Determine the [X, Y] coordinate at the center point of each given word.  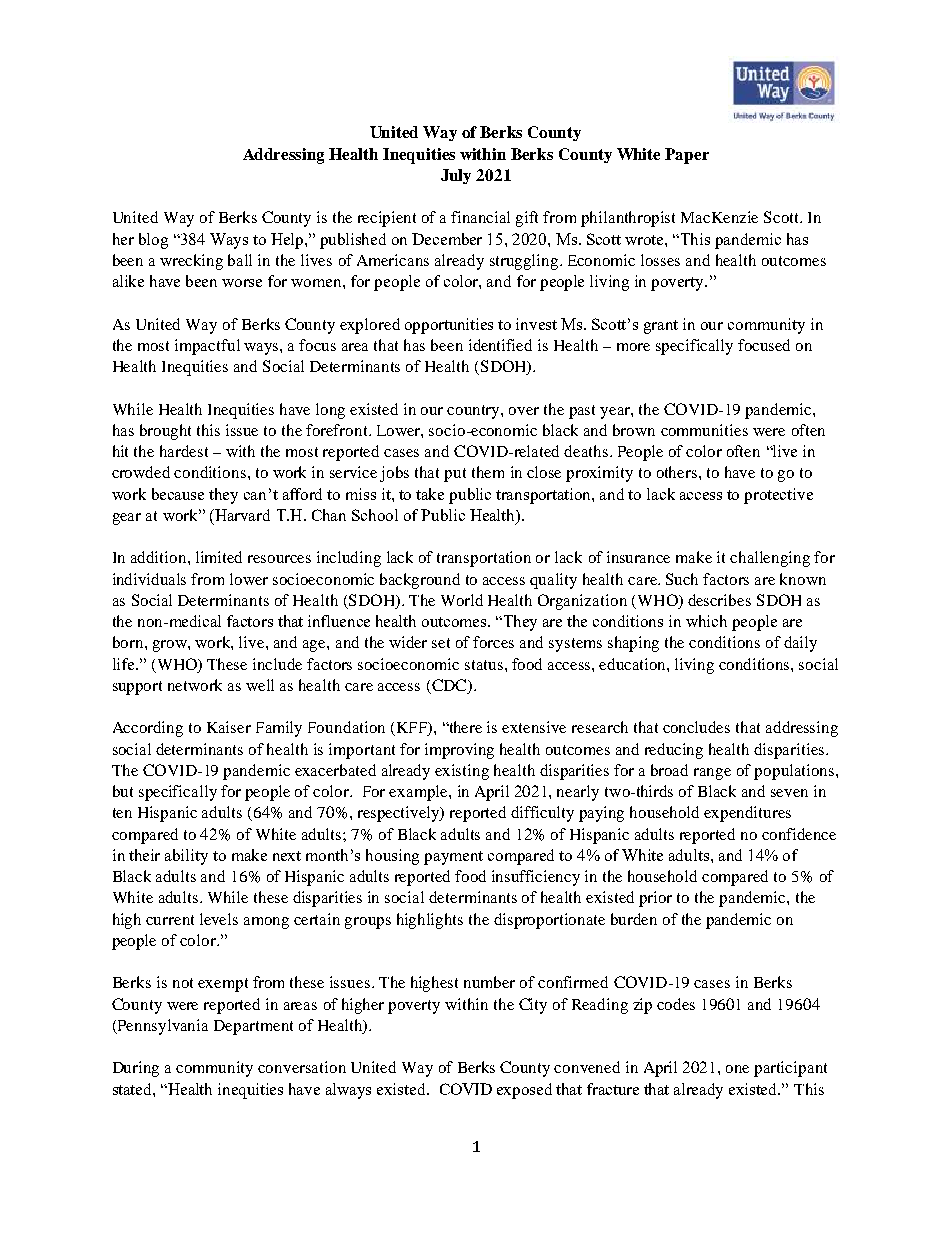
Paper [687, 156]
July [456, 176]
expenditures [747, 814]
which [706, 621]
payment [453, 858]
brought [165, 432]
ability [186, 857]
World [462, 600]
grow [171, 646]
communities [704, 430]
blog [153, 241]
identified [500, 345]
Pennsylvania [162, 1027]
